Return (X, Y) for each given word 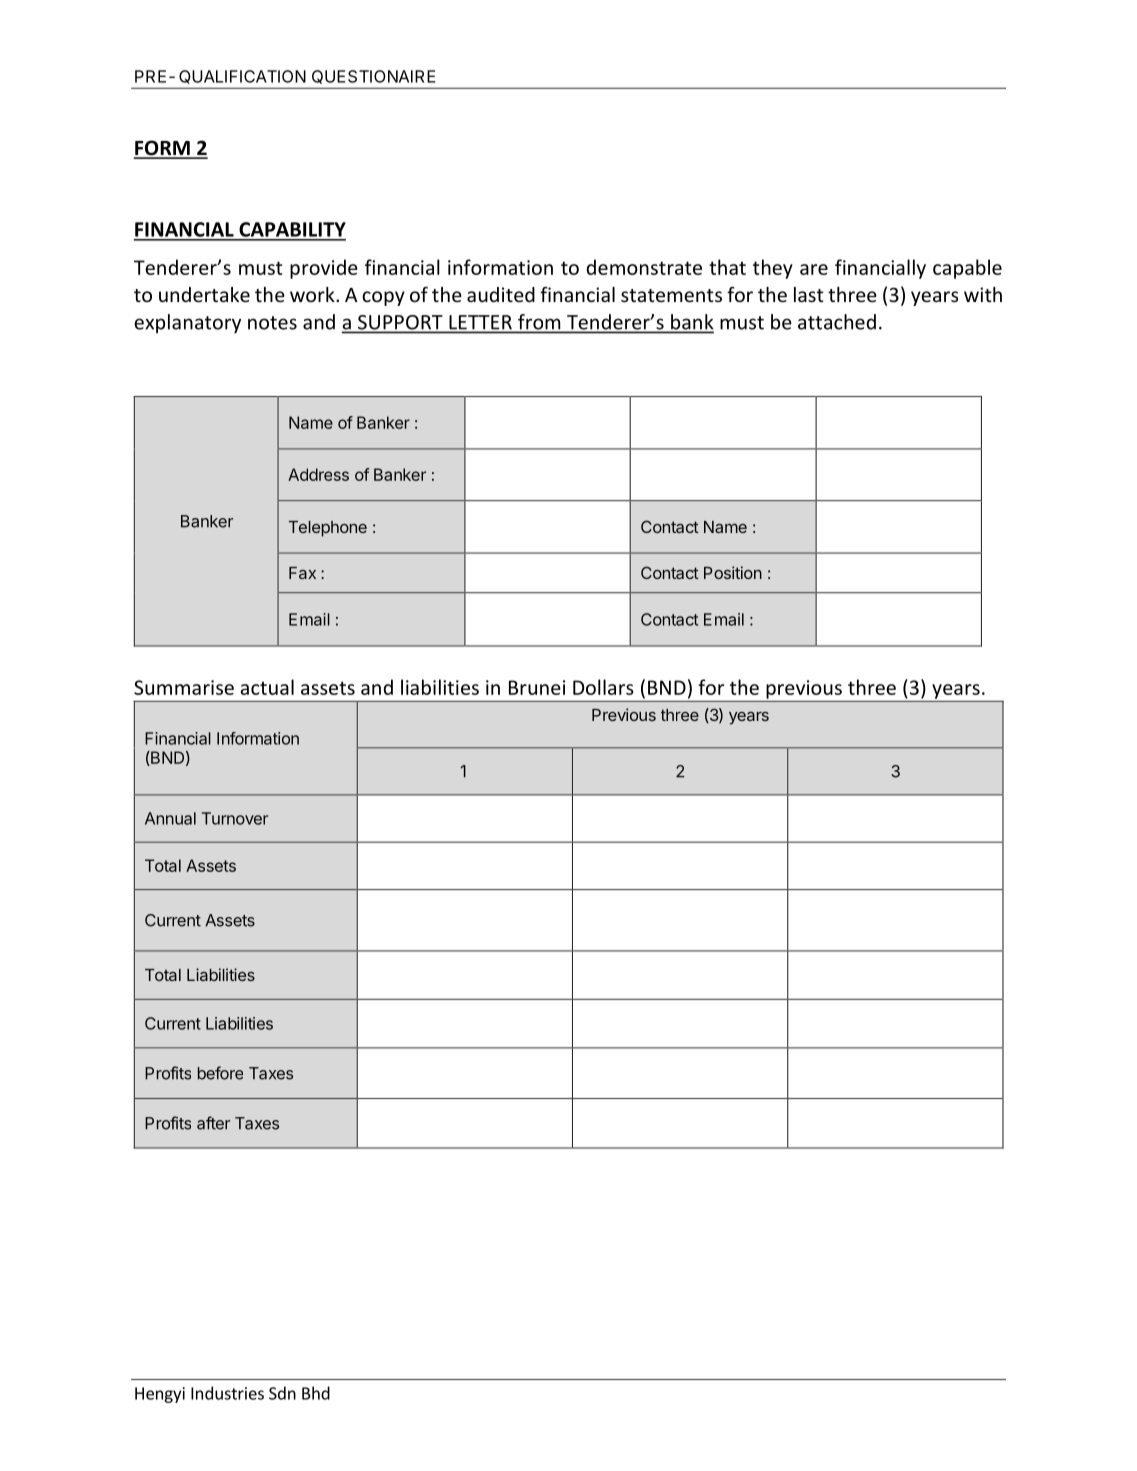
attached (837, 322)
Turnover (235, 818)
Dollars (603, 687)
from (539, 323)
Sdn (282, 1393)
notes (272, 323)
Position (733, 572)
